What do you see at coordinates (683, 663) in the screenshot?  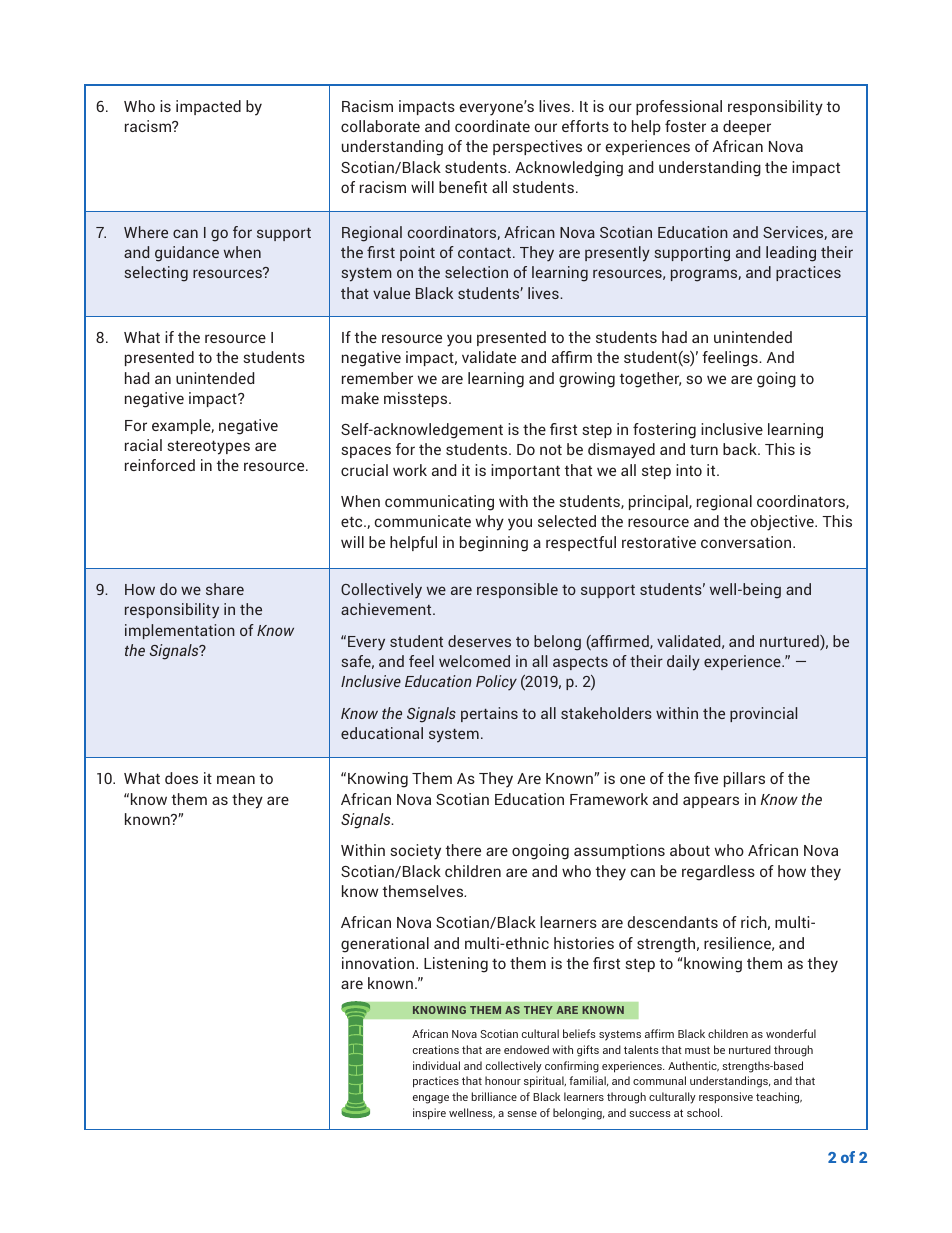 I see `daily` at bounding box center [683, 663].
